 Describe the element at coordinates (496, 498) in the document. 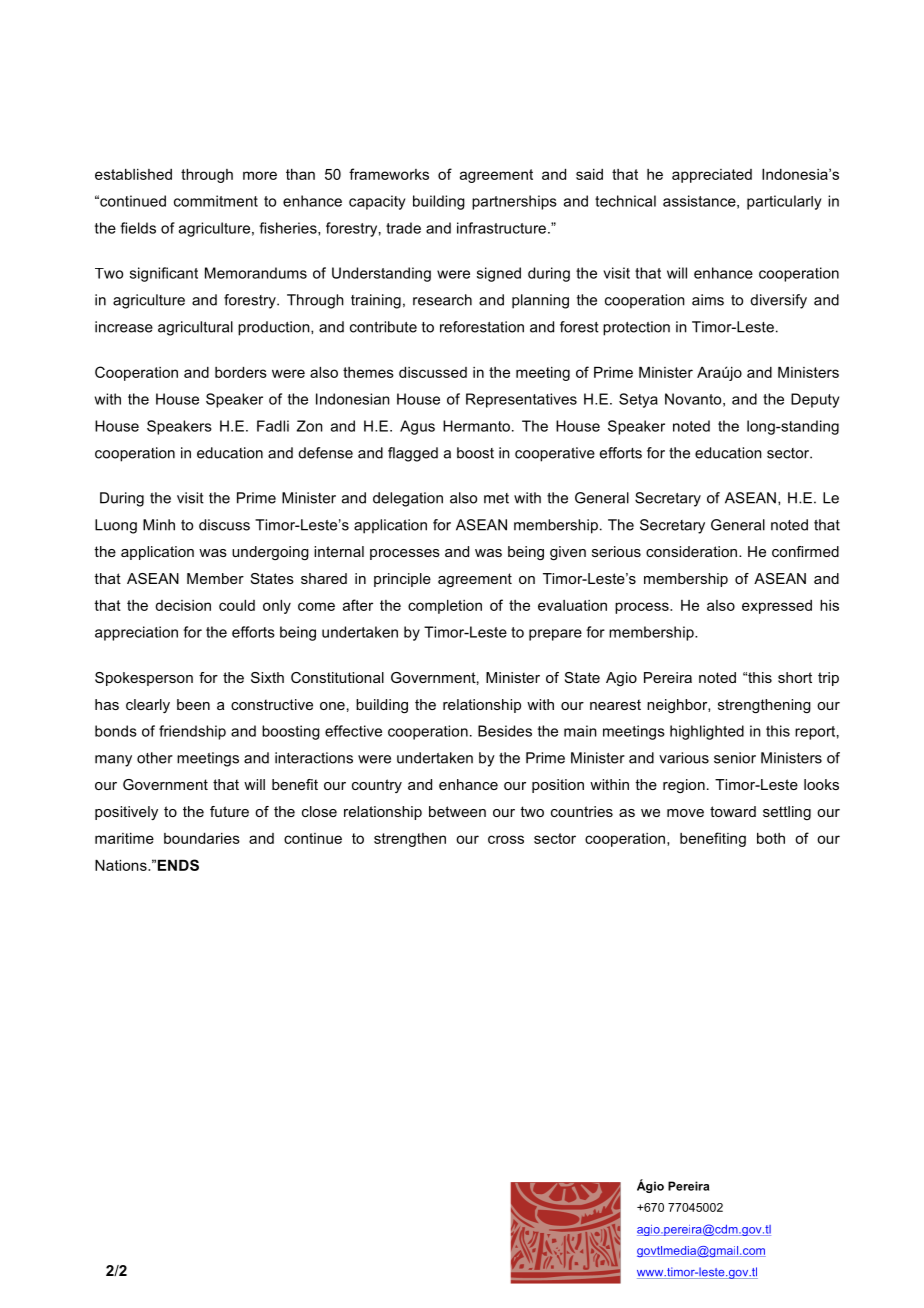

I see `met` at that location.
